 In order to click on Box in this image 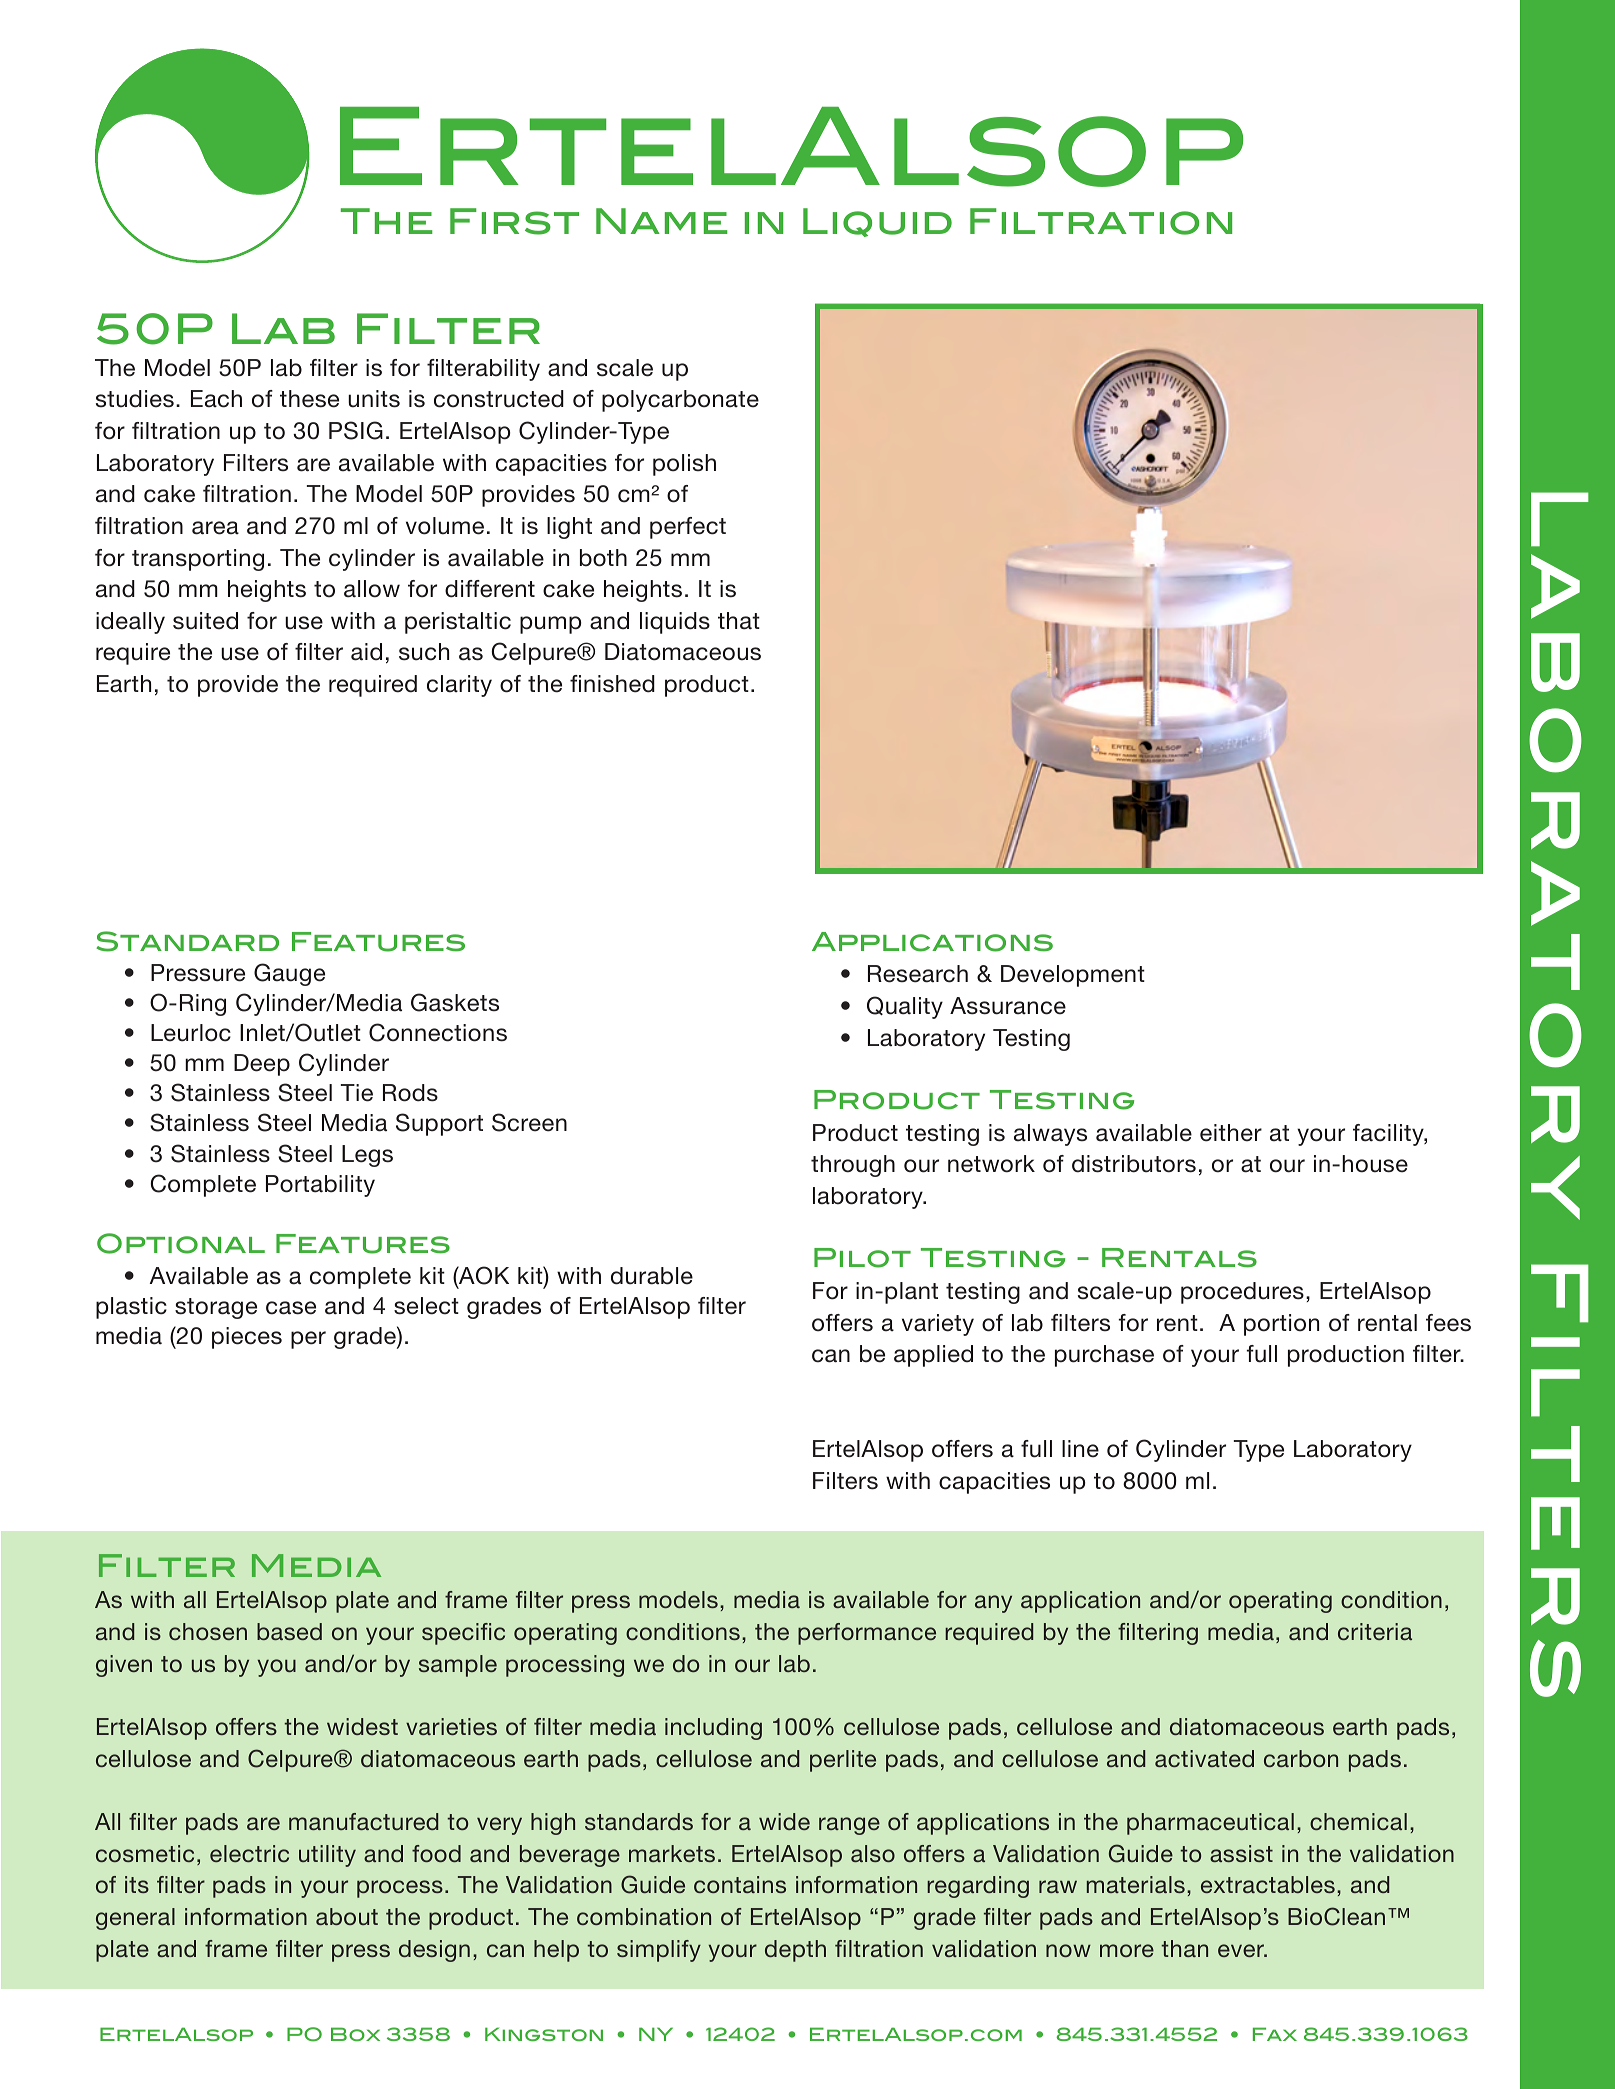, I will do `click(355, 2034)`.
